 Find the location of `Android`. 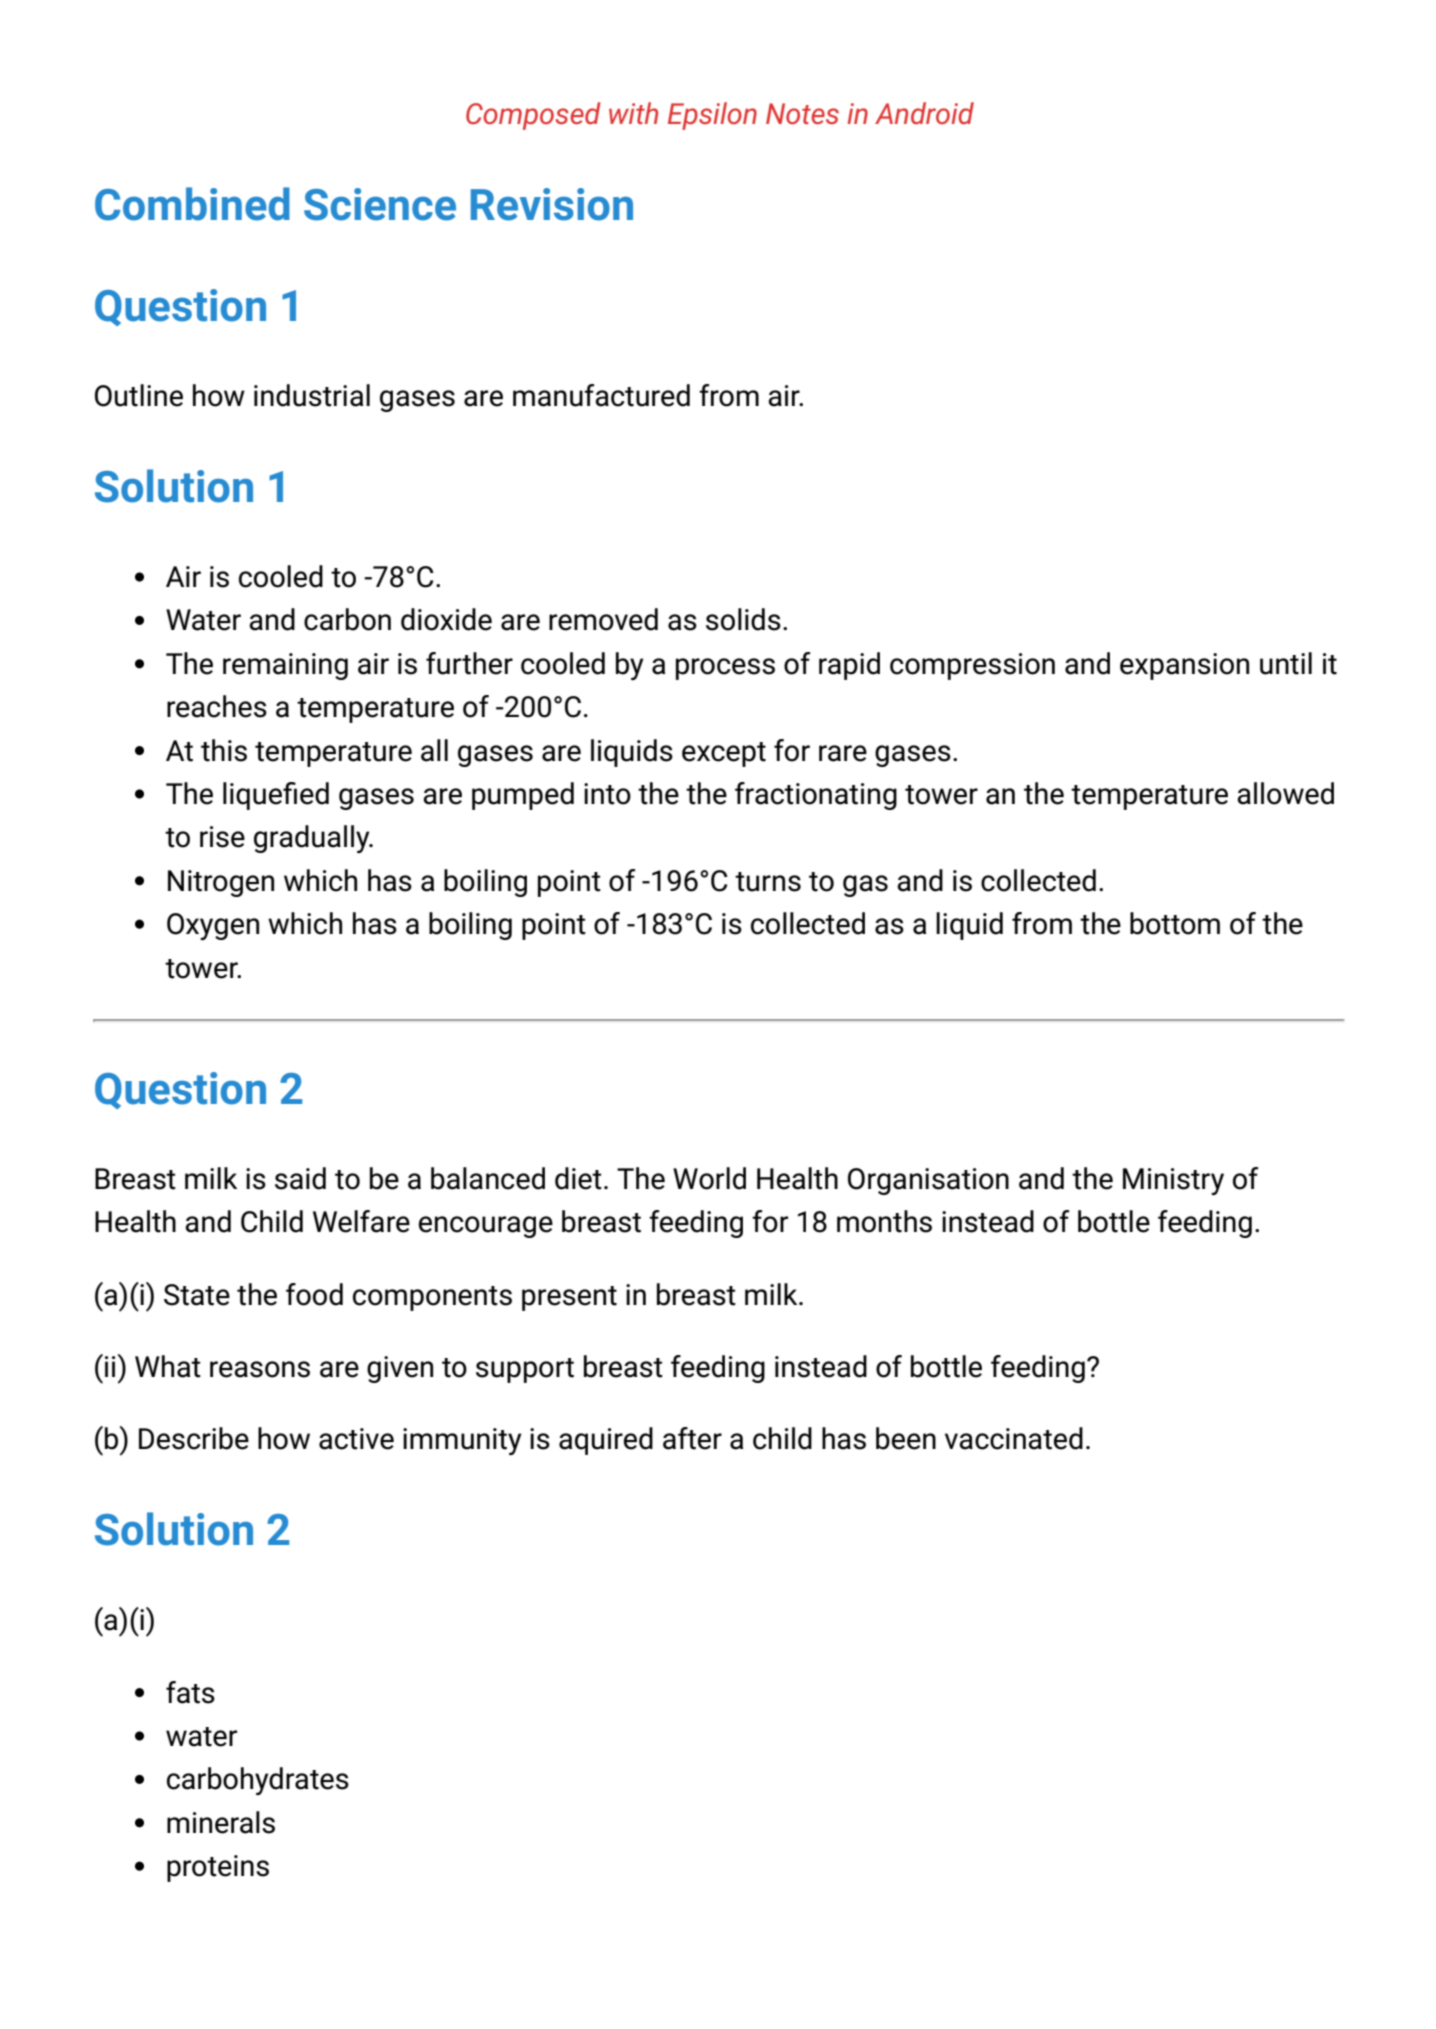

Android is located at coordinates (924, 113).
